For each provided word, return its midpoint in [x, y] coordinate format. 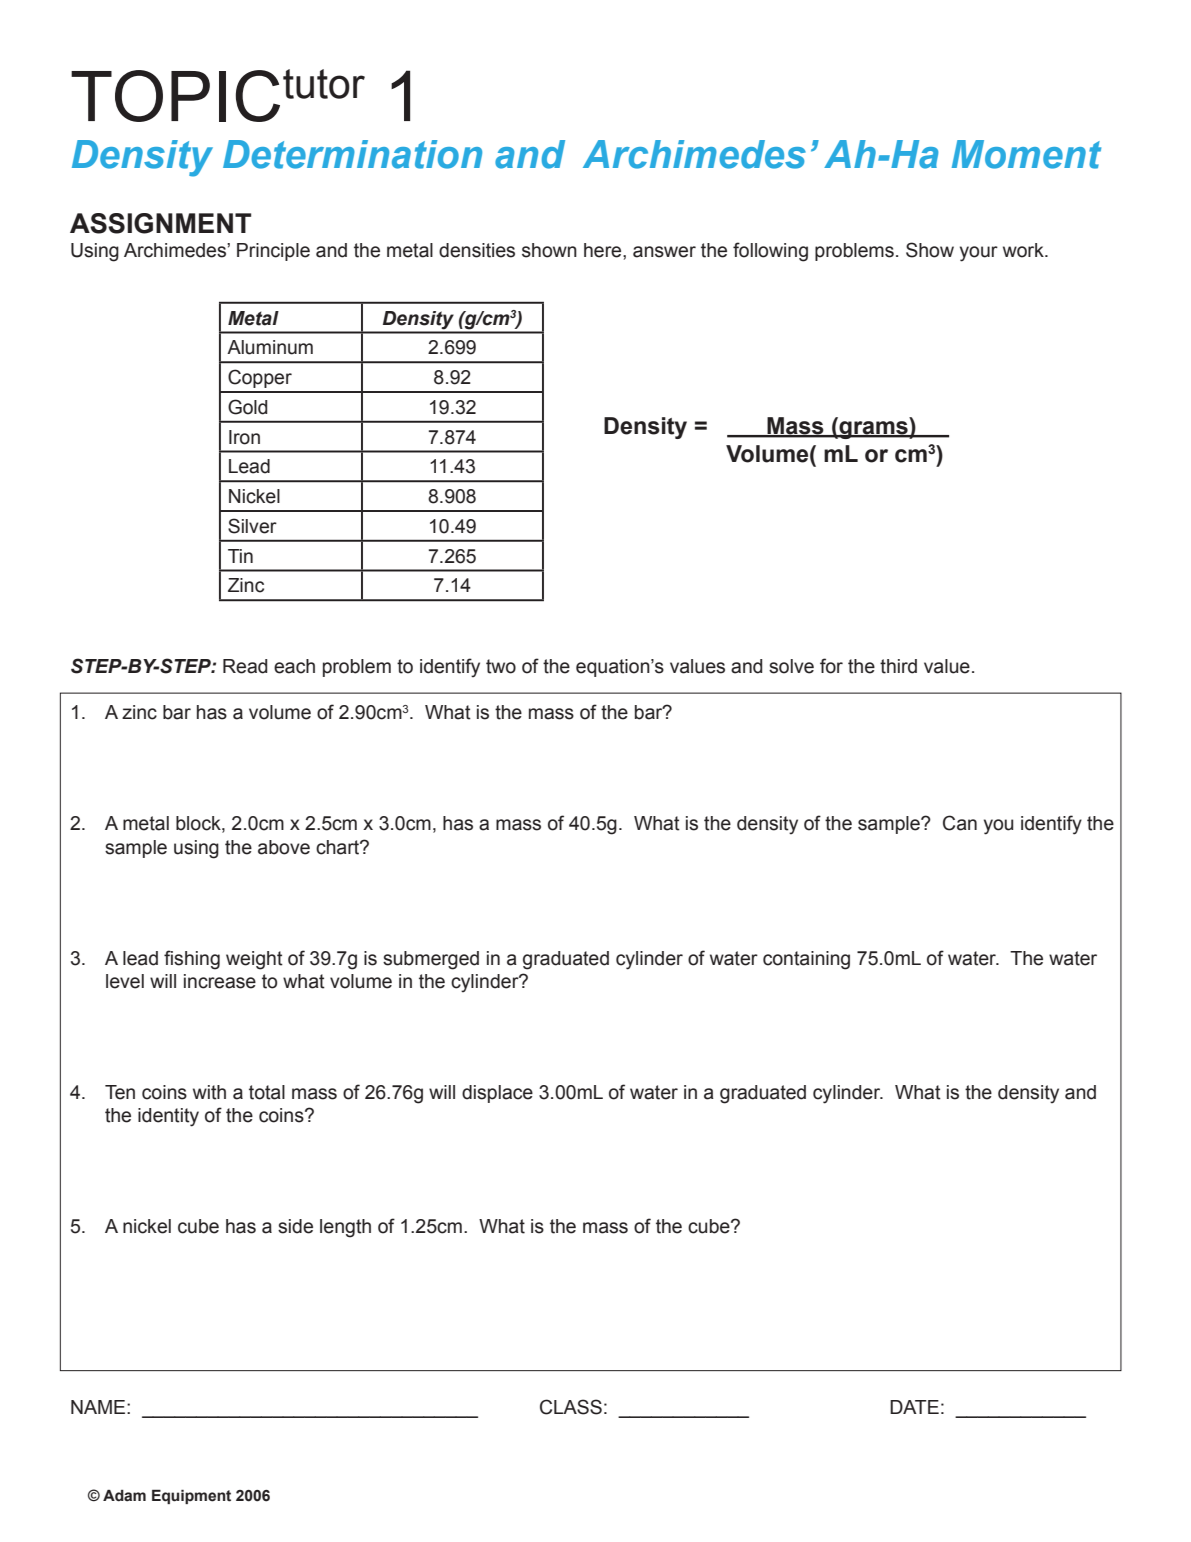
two [501, 666]
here [604, 250]
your [979, 254]
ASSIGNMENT [160, 223]
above [284, 847]
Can [960, 823]
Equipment [191, 1496]
